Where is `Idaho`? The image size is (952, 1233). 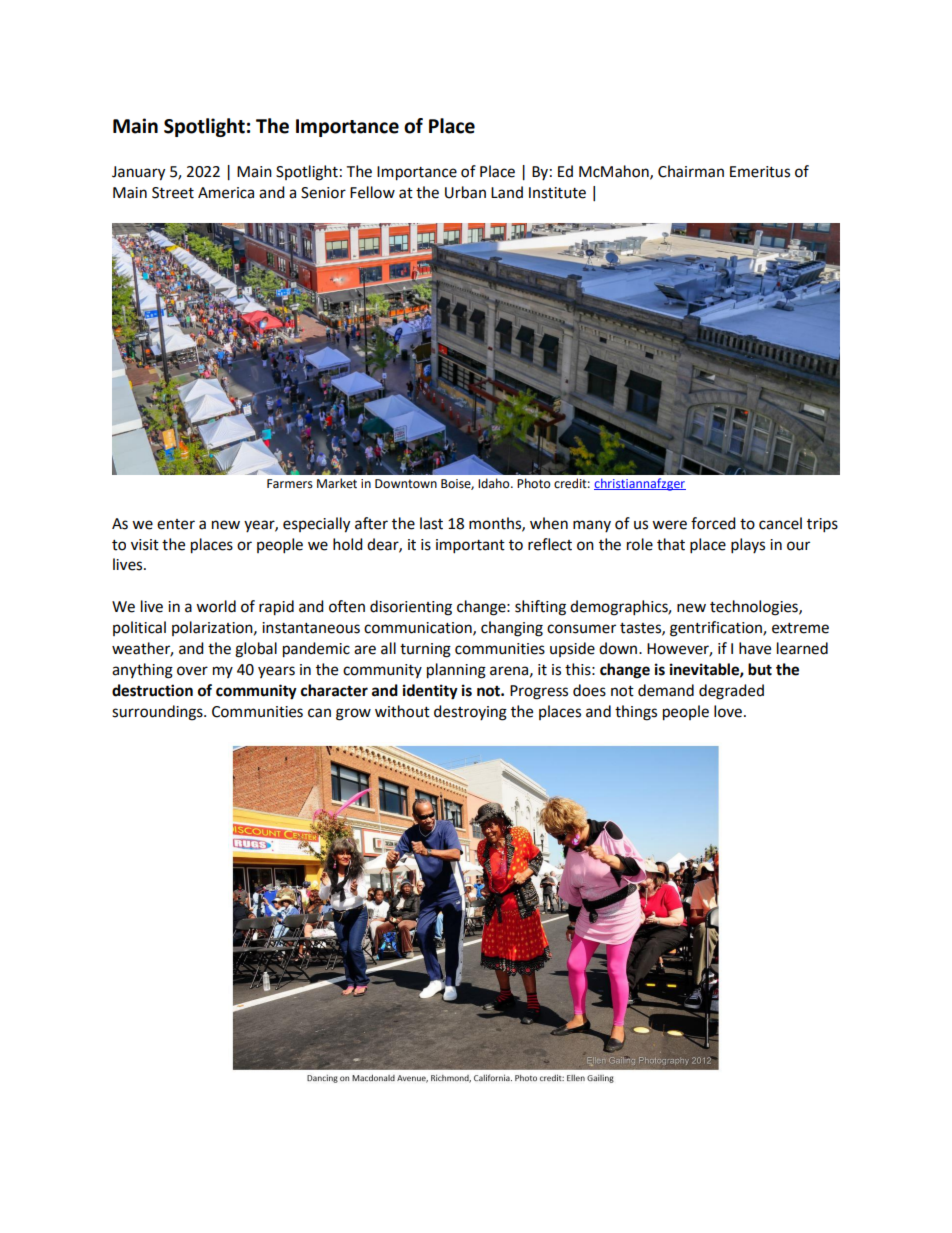
Idaho is located at coordinates (495, 483).
